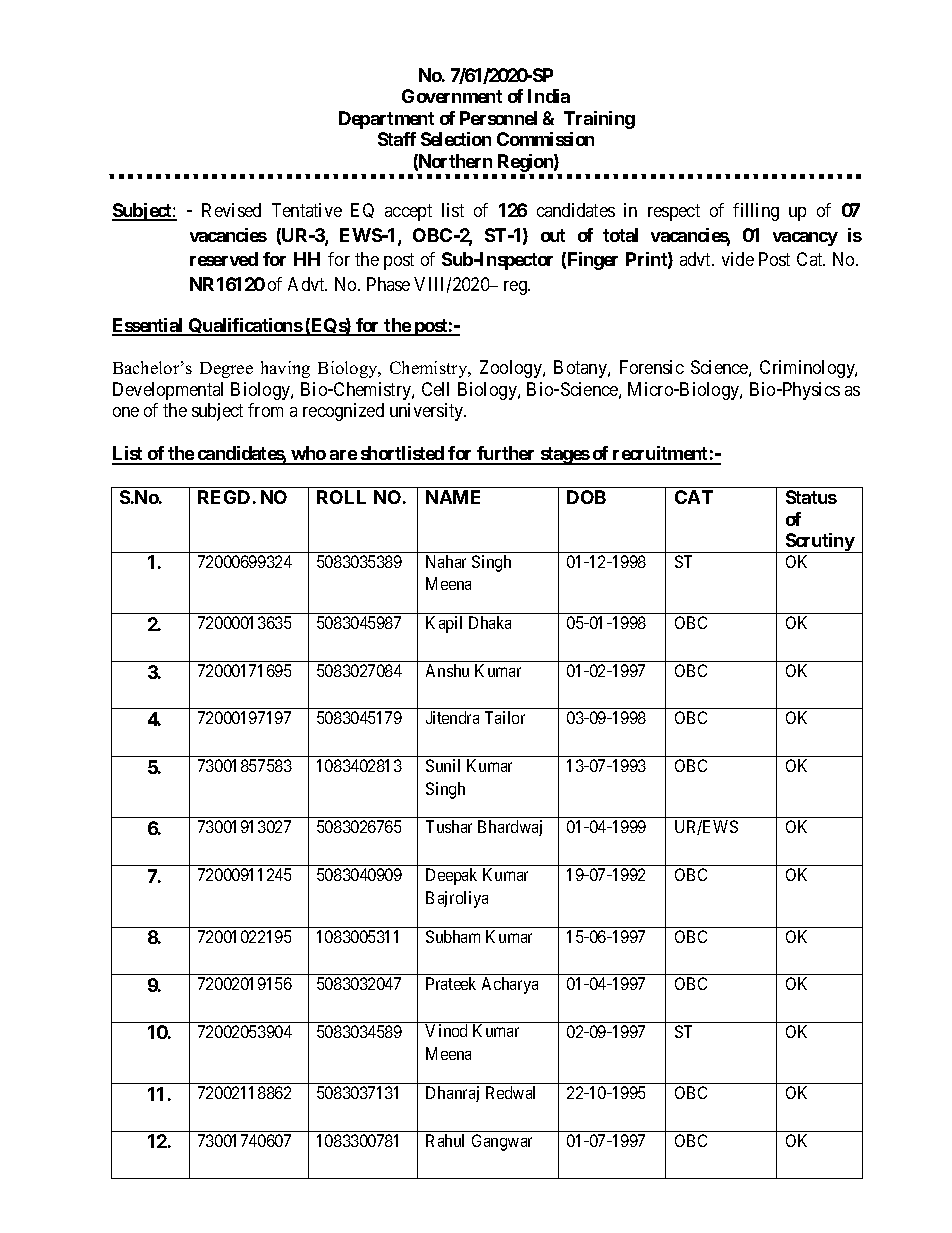  Describe the element at coordinates (490, 622) in the document. I see `Dhaka` at that location.
